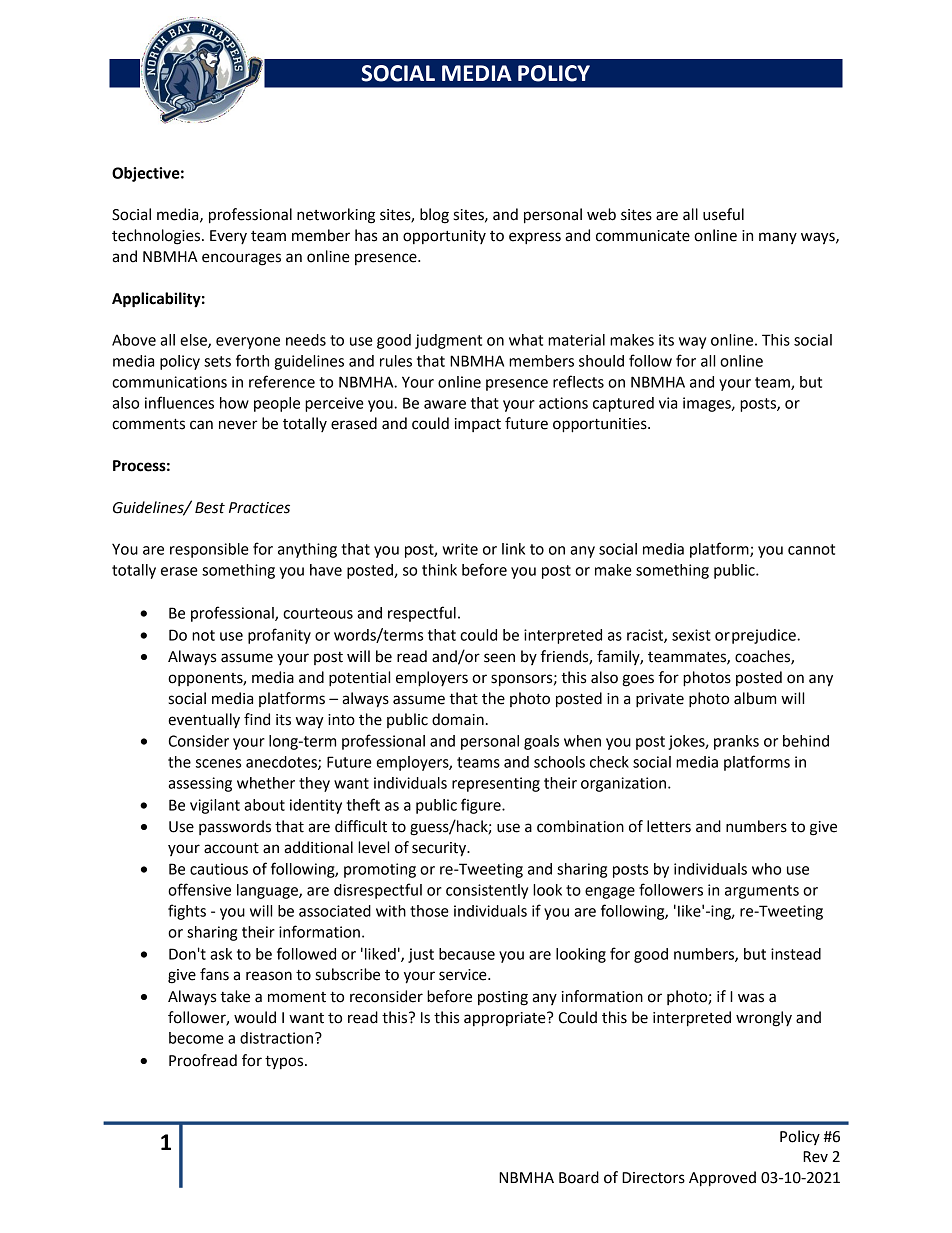 The image size is (952, 1233). What do you see at coordinates (487, 891) in the screenshot?
I see `consistently` at bounding box center [487, 891].
